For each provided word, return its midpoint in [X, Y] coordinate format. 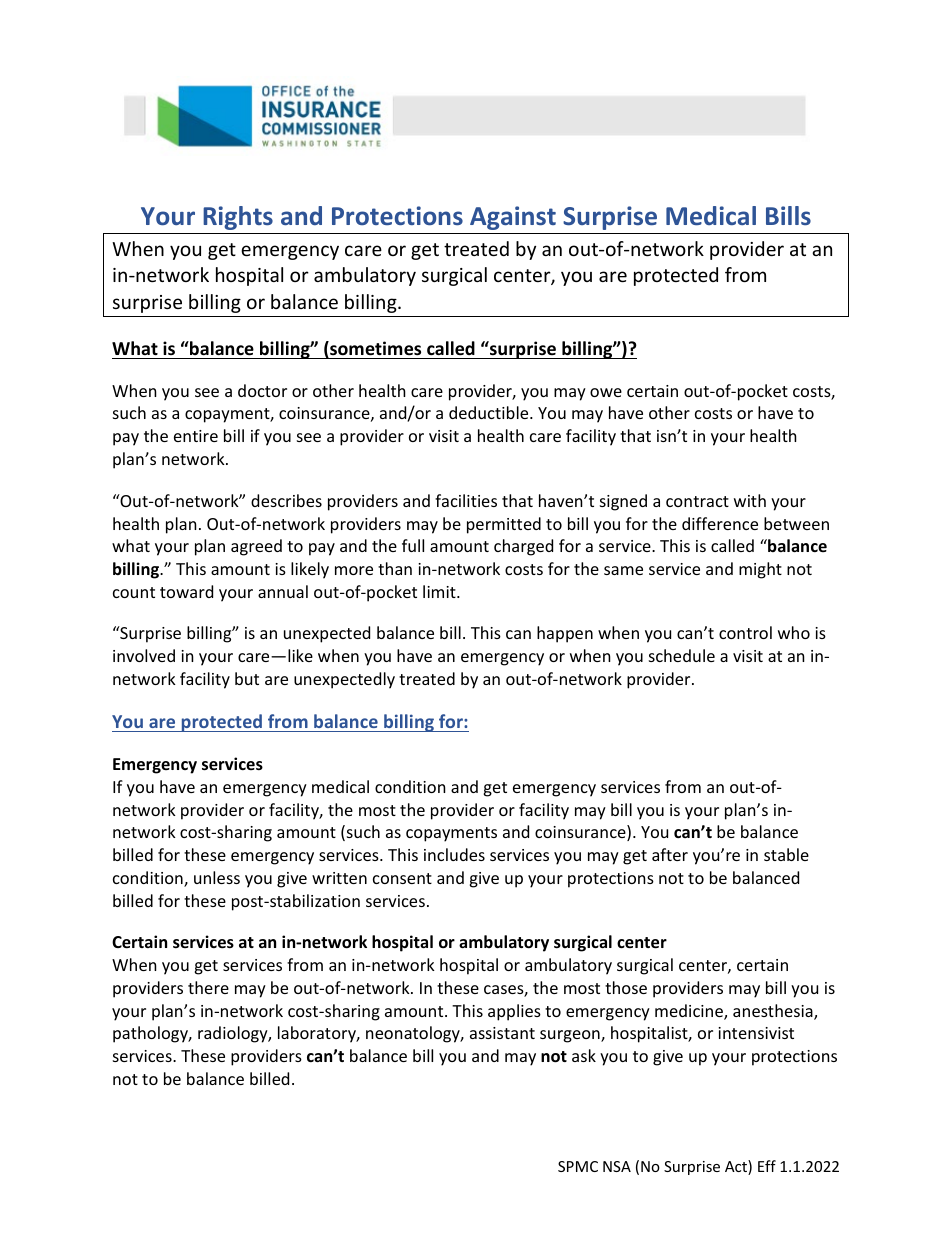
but [247, 678]
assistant [502, 1033]
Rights [238, 218]
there [208, 987]
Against [513, 218]
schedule [682, 655]
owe [606, 392]
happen [565, 634]
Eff [767, 1166]
